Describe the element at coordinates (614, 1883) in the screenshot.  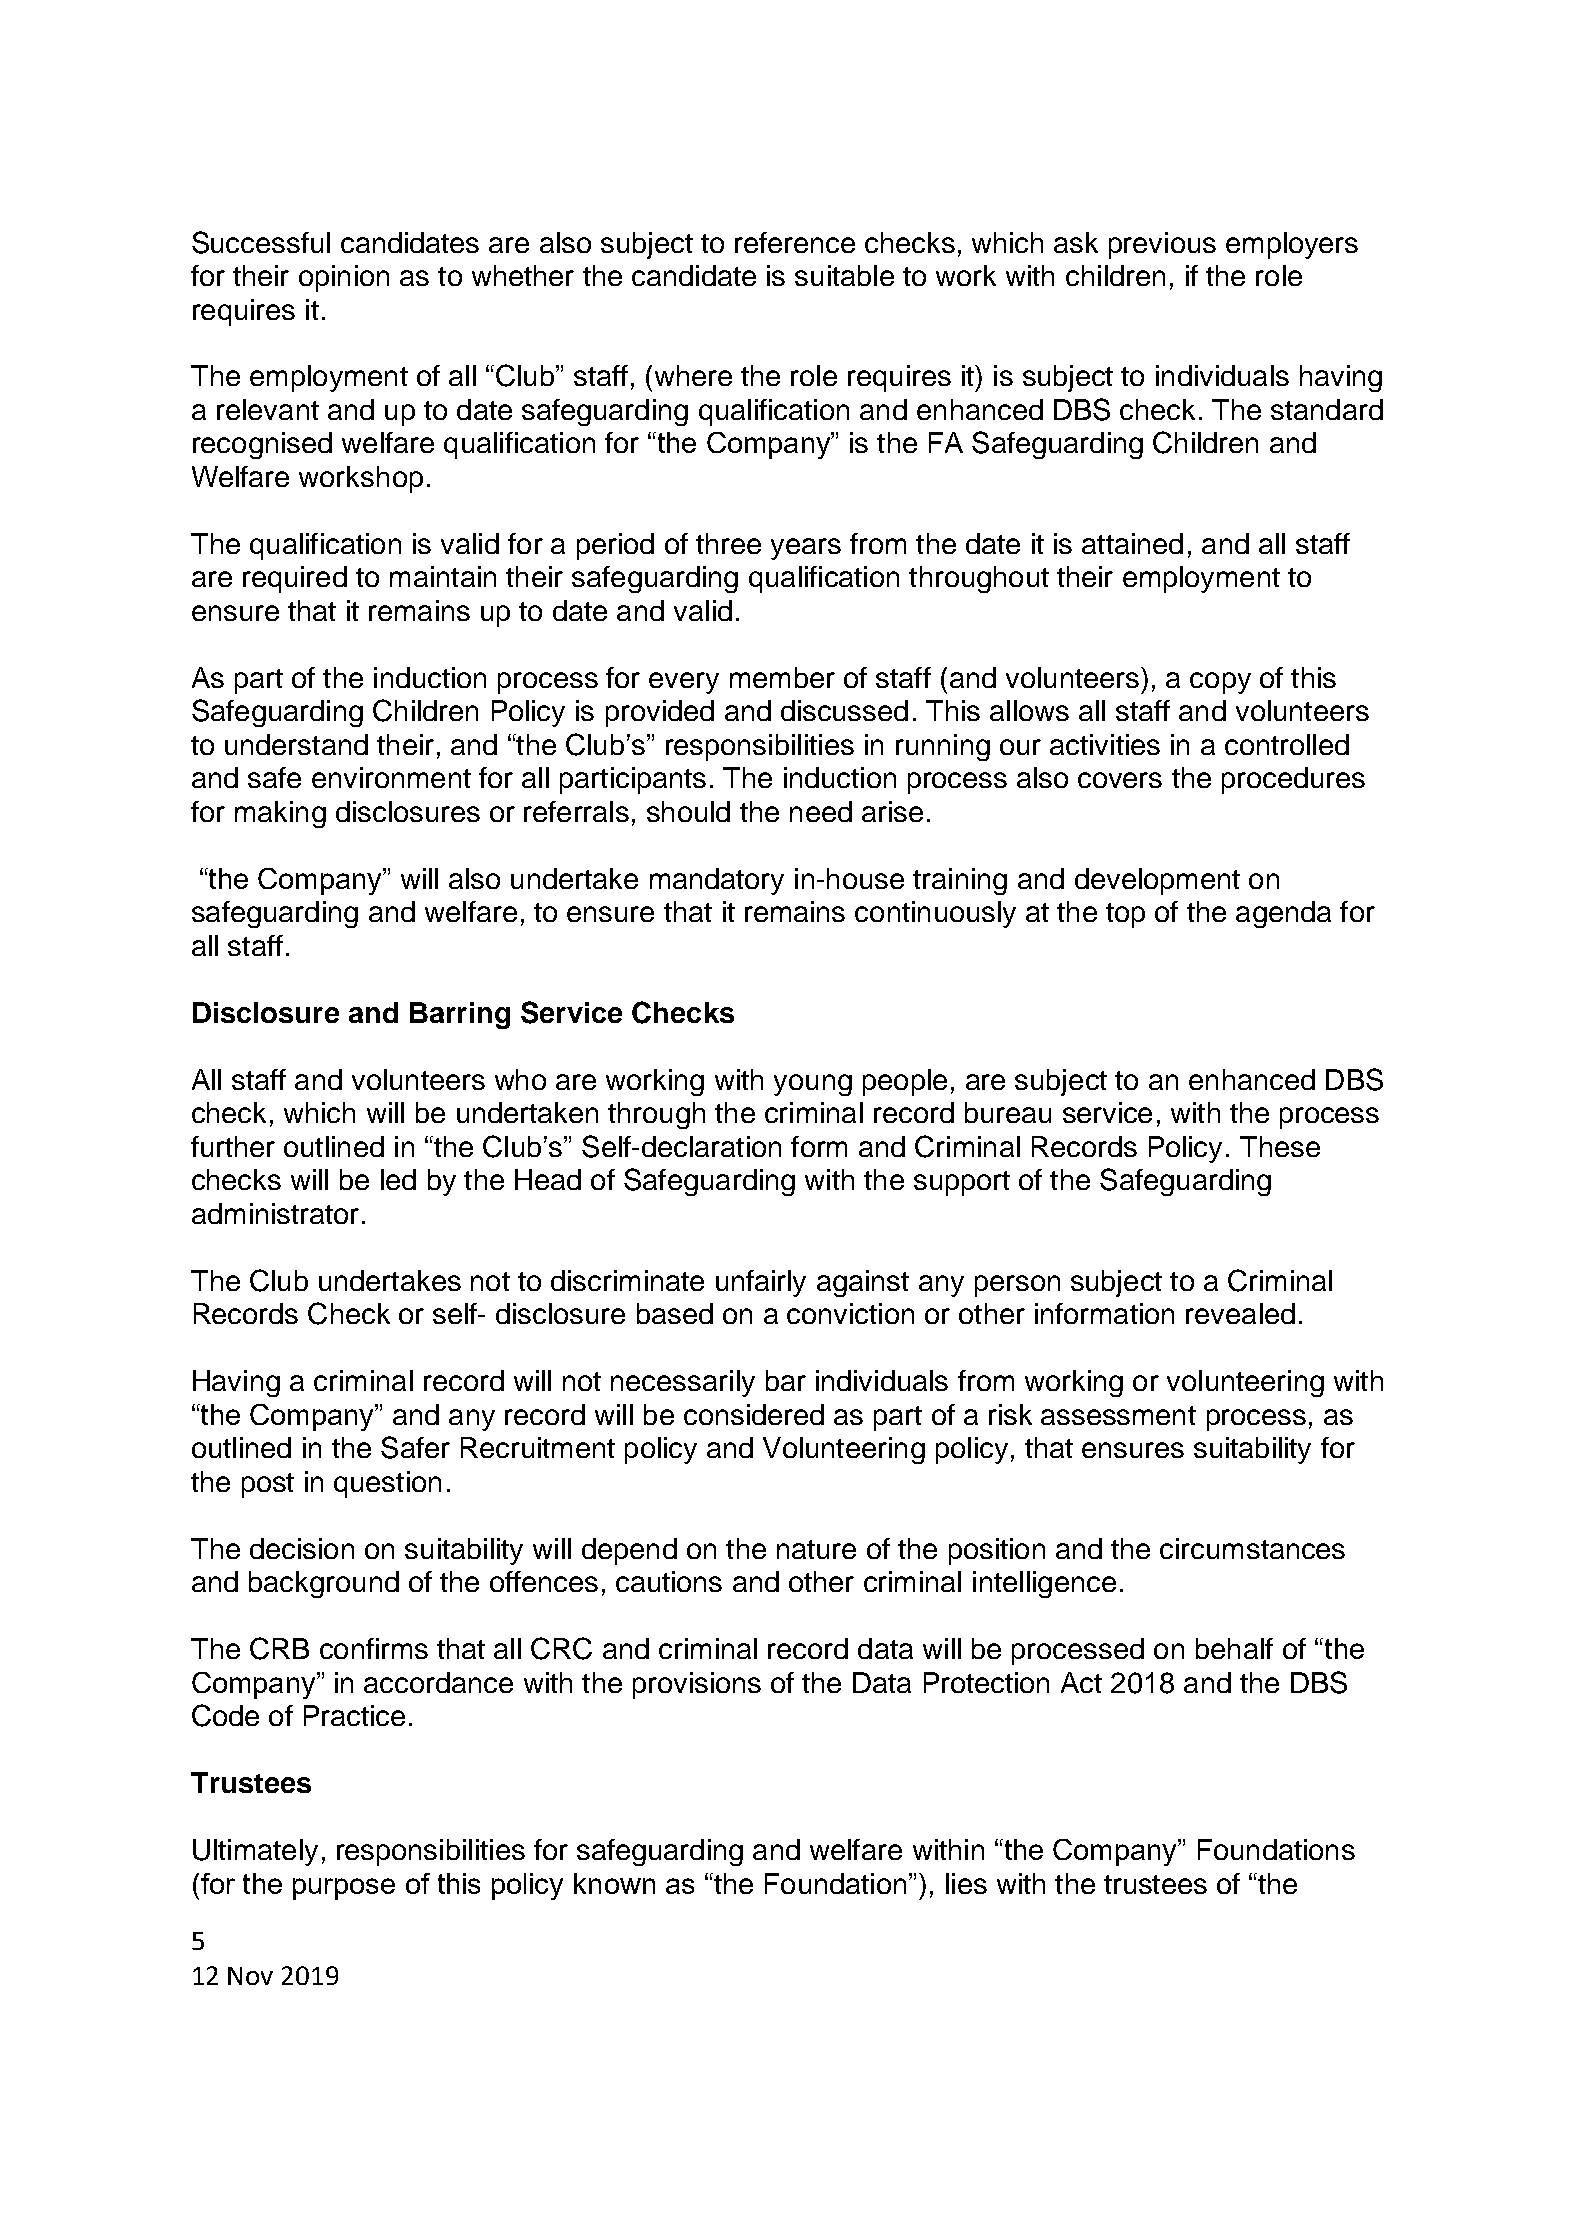
I see `known` at that location.
